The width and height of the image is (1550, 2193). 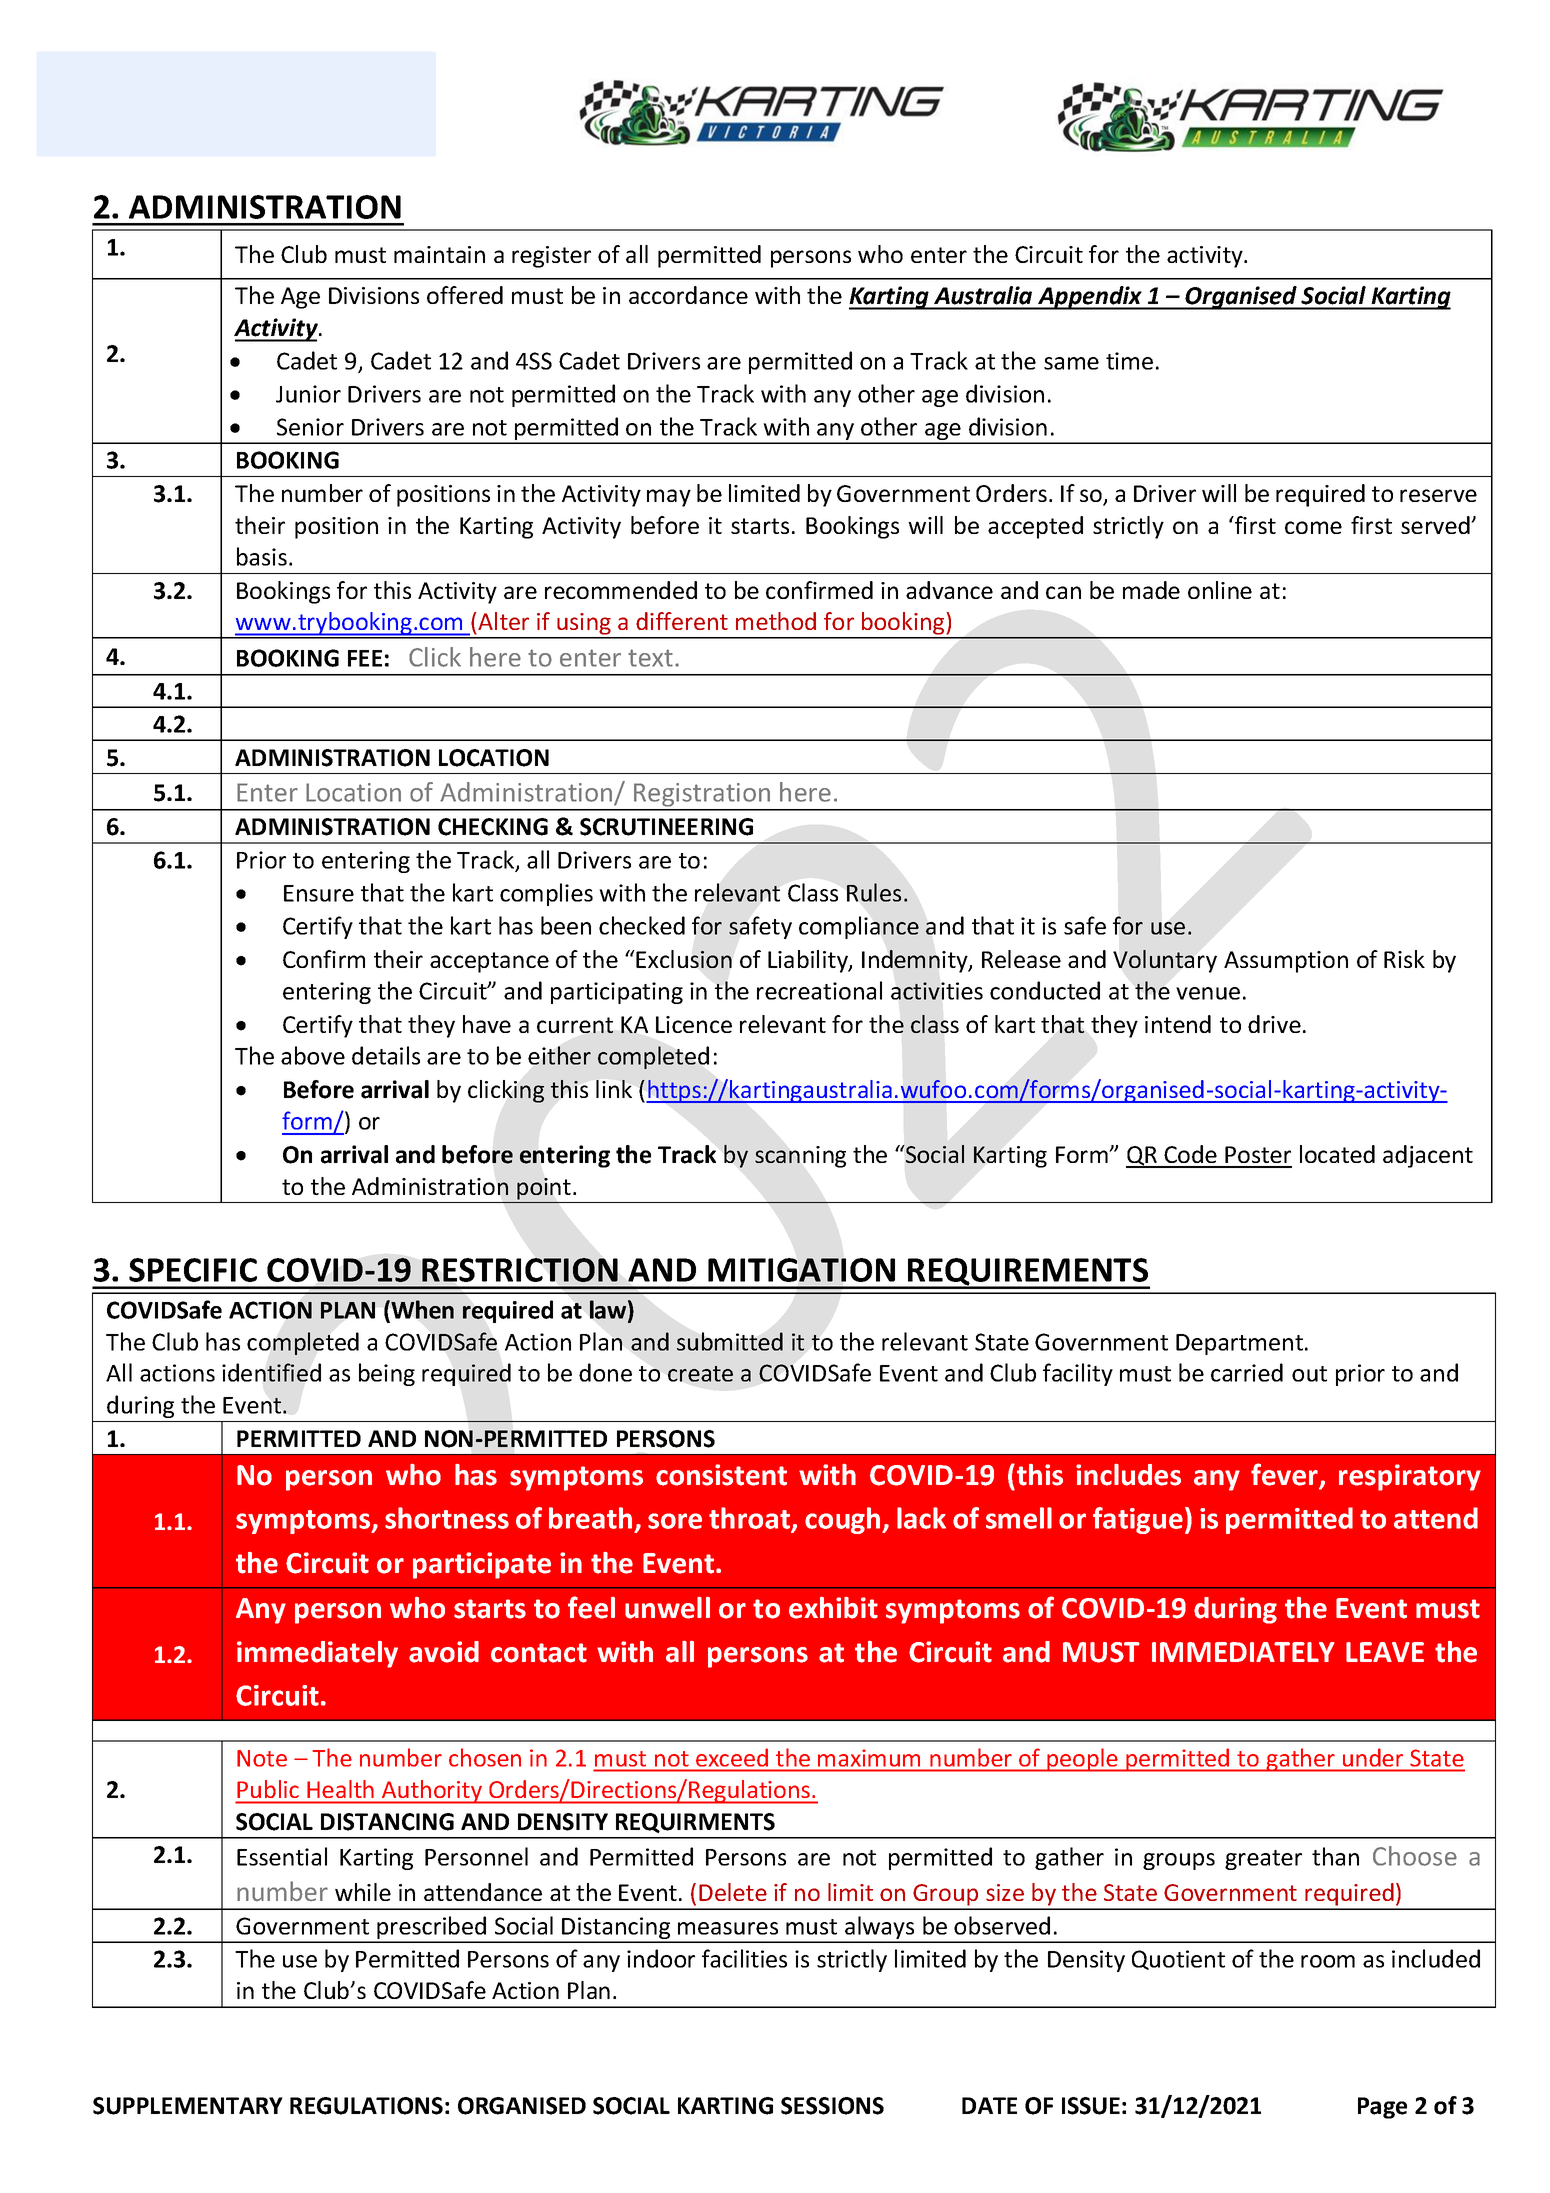 What do you see at coordinates (688, 295) in the image?
I see `accordance` at bounding box center [688, 295].
